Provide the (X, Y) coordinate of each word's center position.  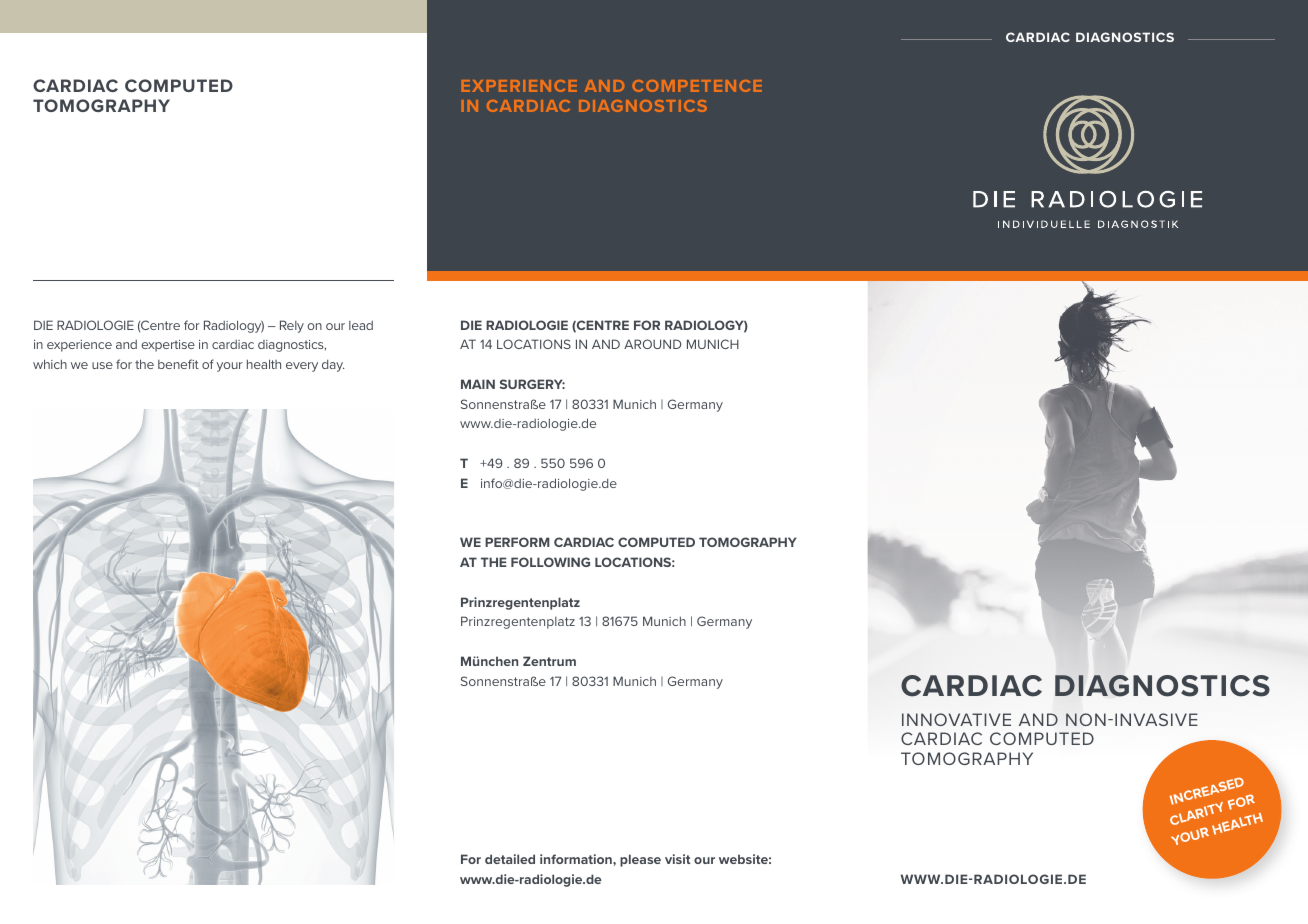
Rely (292, 326)
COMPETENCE (697, 86)
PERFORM (517, 542)
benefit (178, 364)
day (333, 365)
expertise (168, 346)
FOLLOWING (550, 562)
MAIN (478, 384)
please (640, 860)
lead (361, 325)
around (653, 344)
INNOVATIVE (956, 719)
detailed (510, 859)
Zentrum (549, 661)
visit (677, 859)
